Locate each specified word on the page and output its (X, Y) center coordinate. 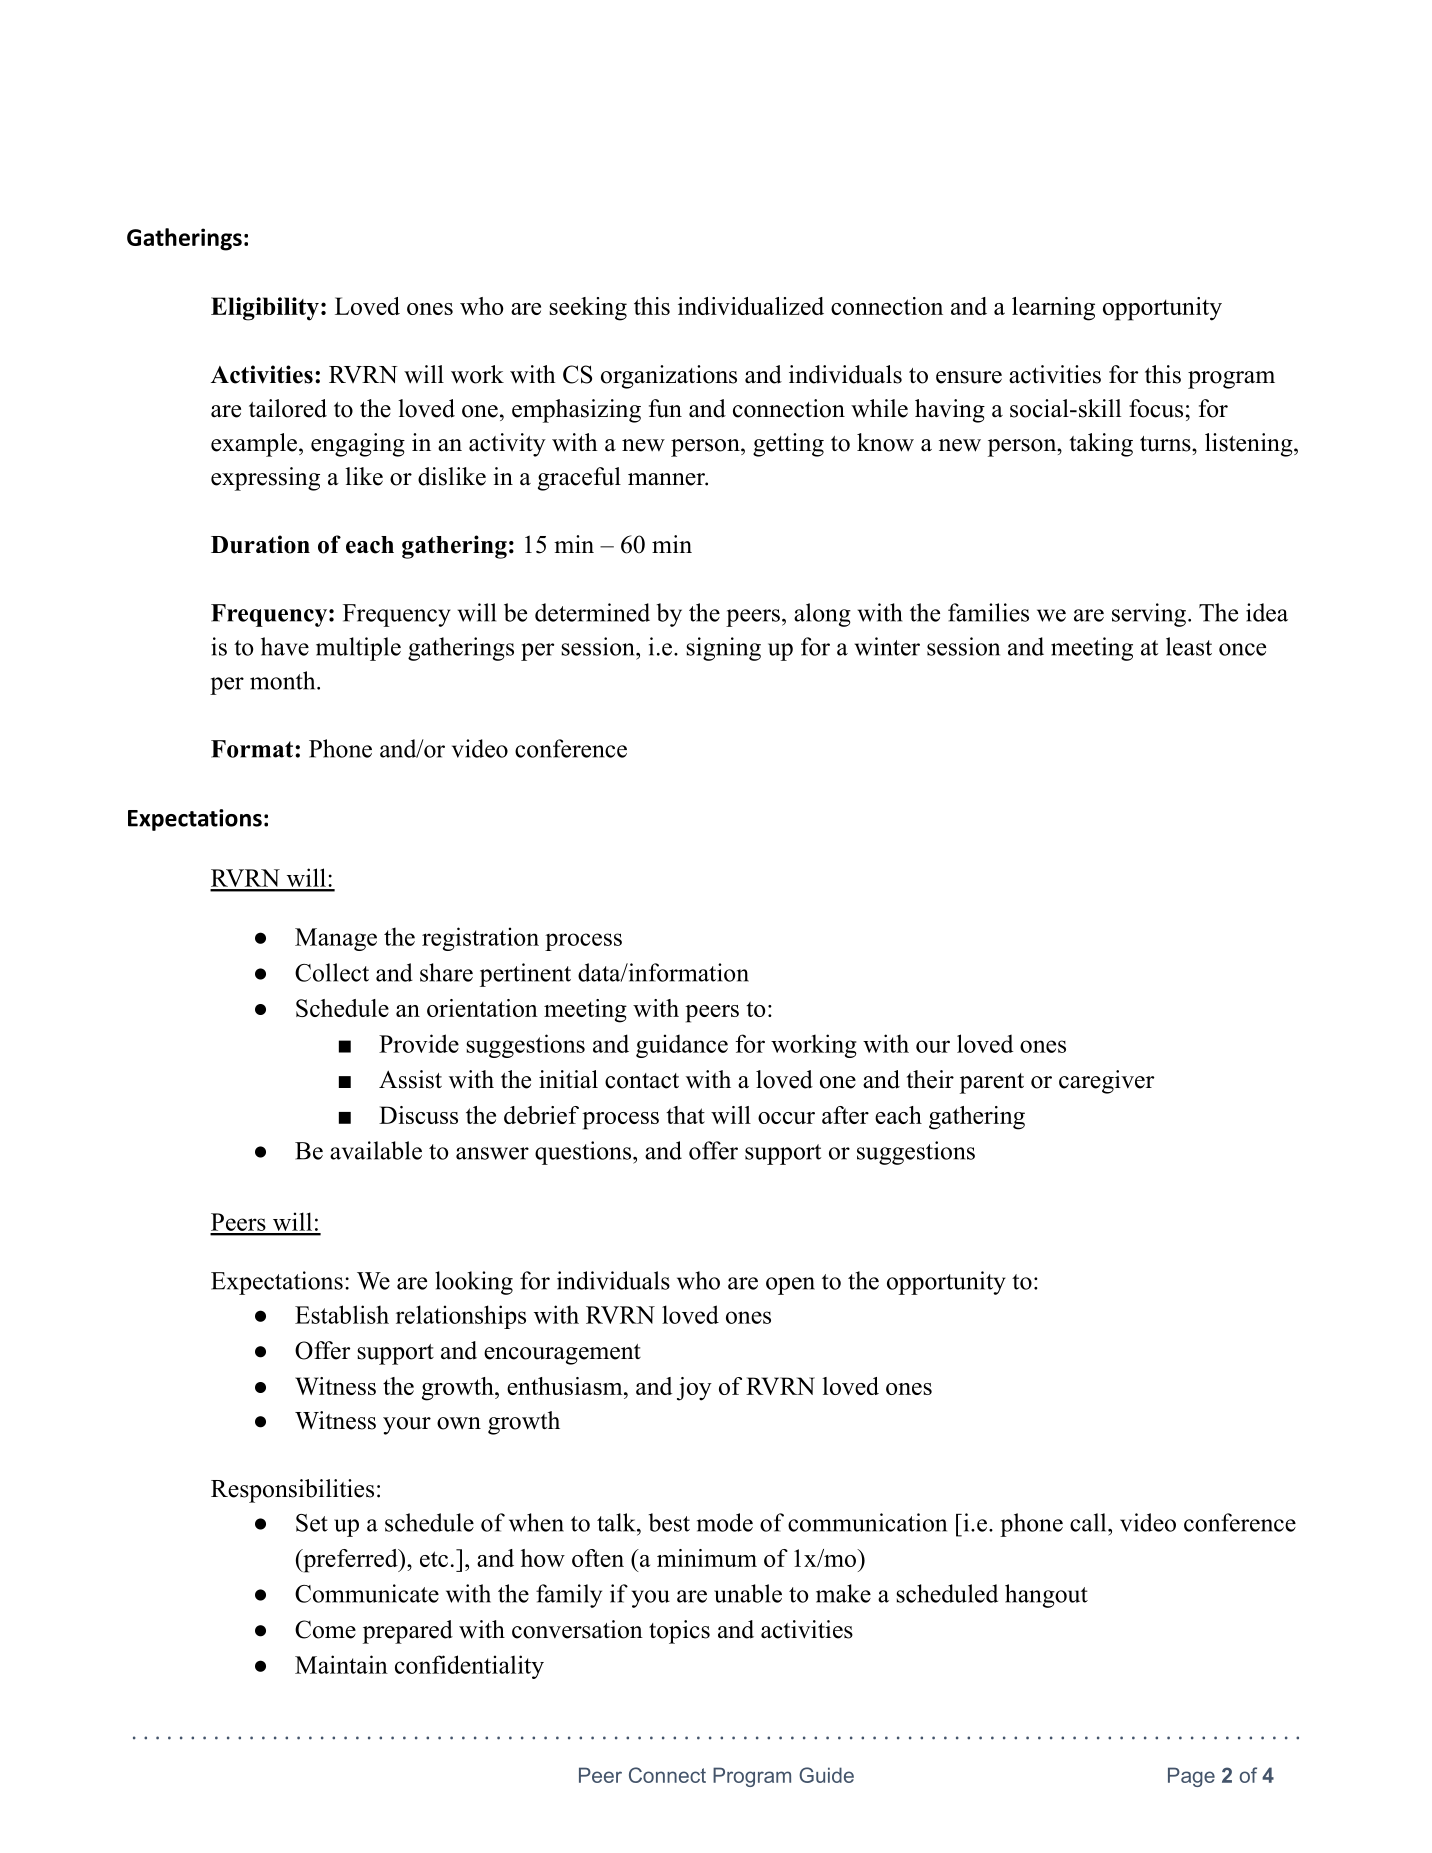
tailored (288, 408)
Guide (826, 1775)
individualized (751, 306)
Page (1191, 1777)
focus (1156, 408)
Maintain (341, 1664)
